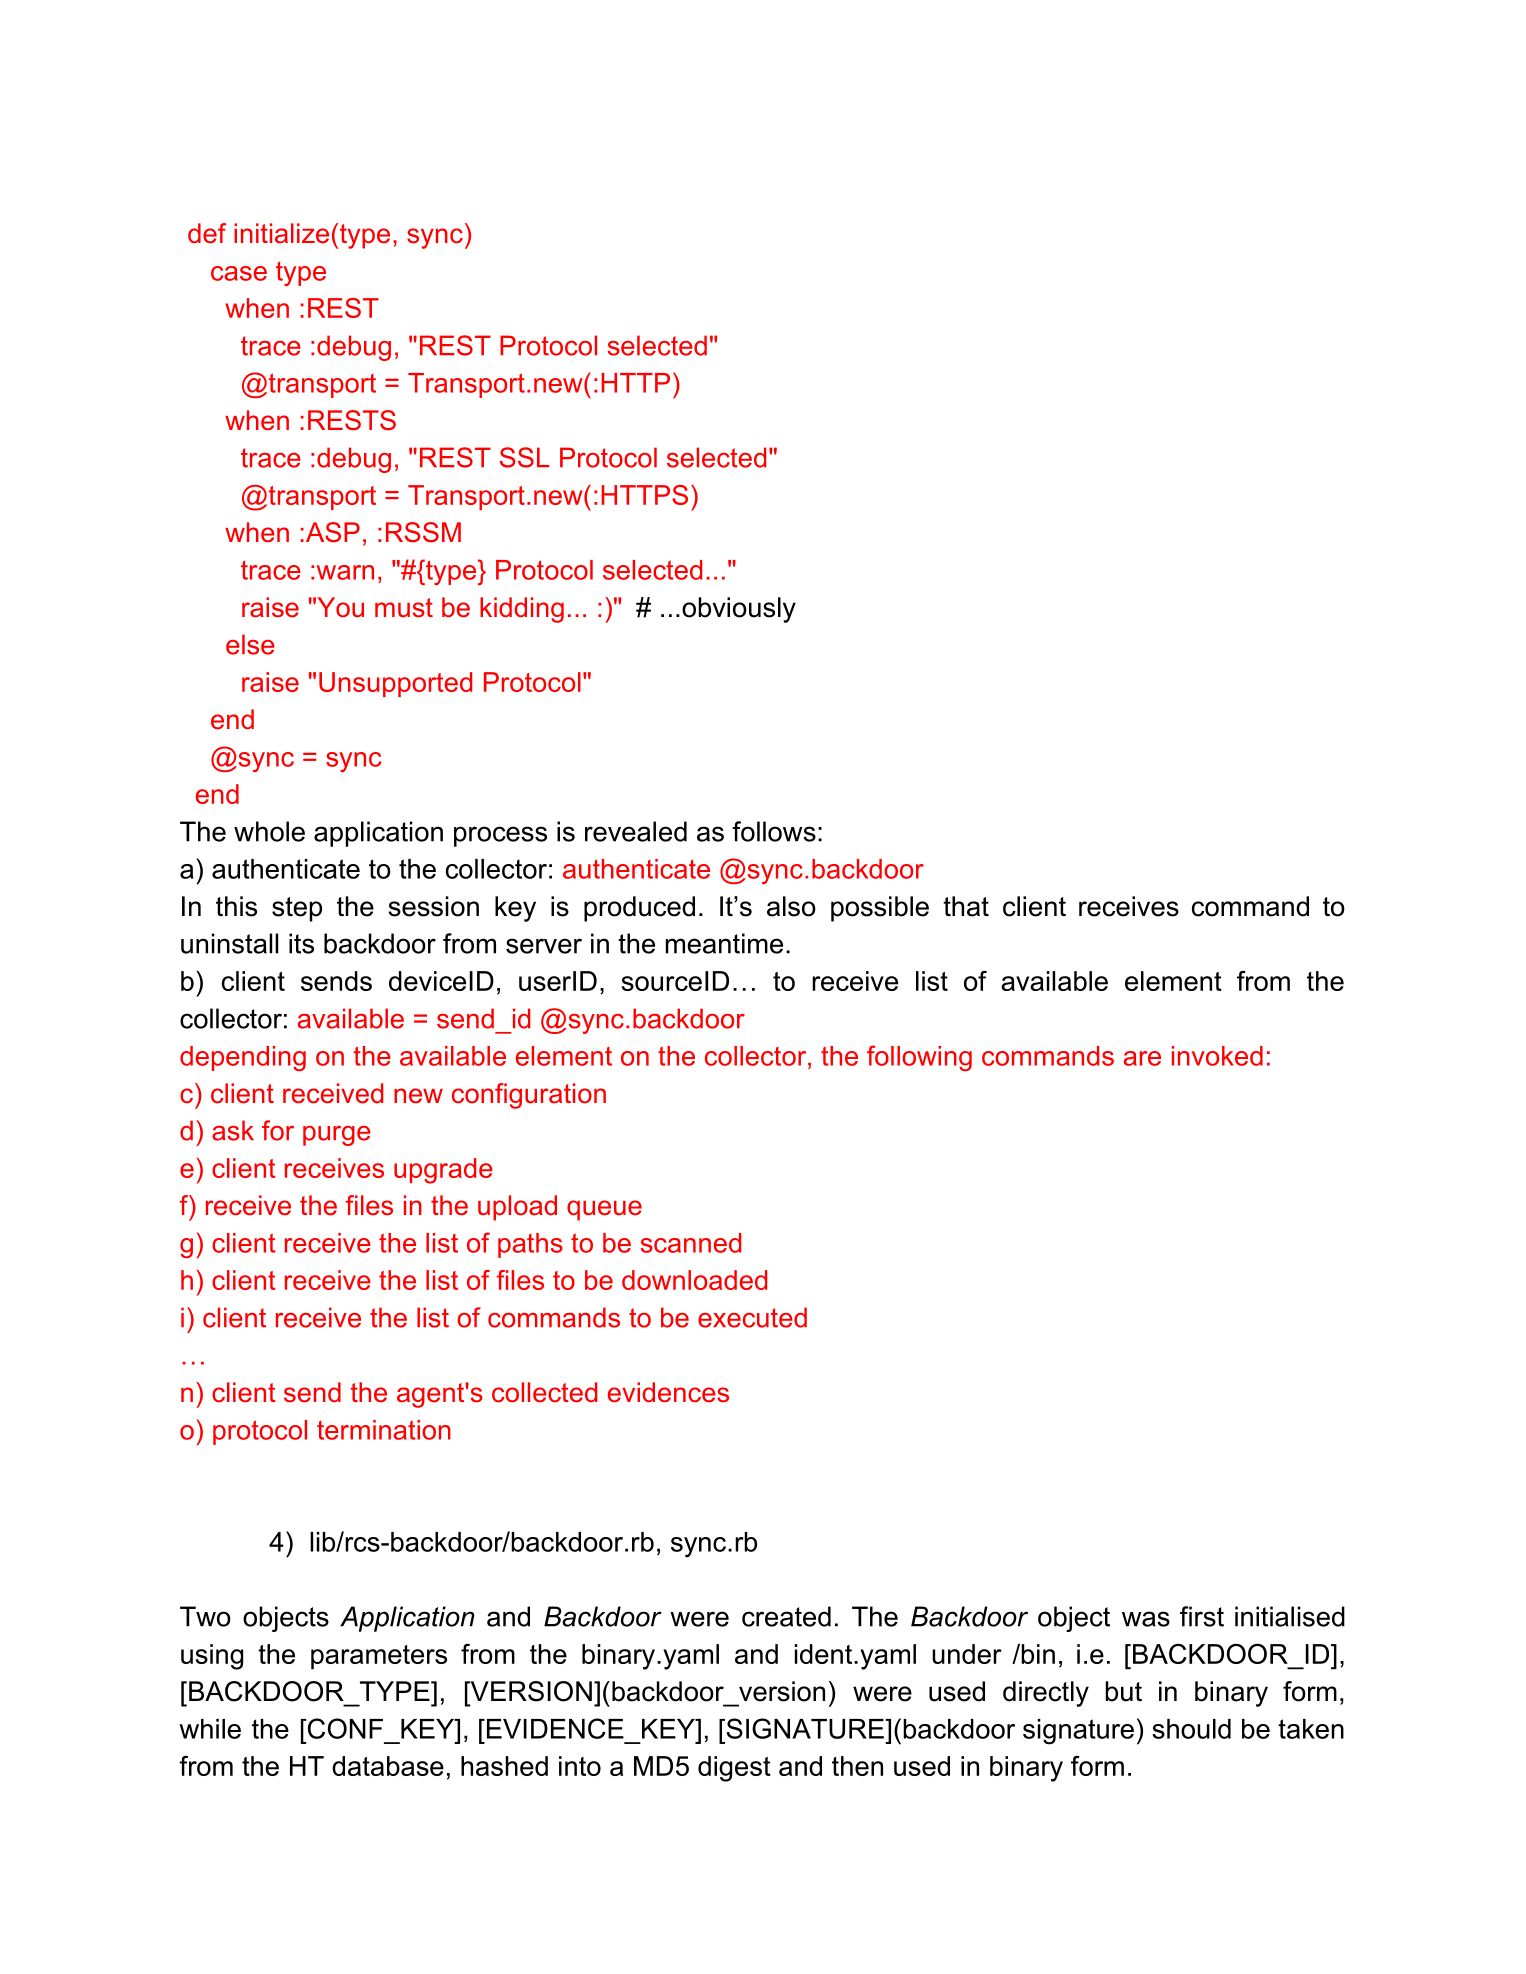  Describe the element at coordinates (1217, 1056) in the screenshot. I see `invoked` at that location.
